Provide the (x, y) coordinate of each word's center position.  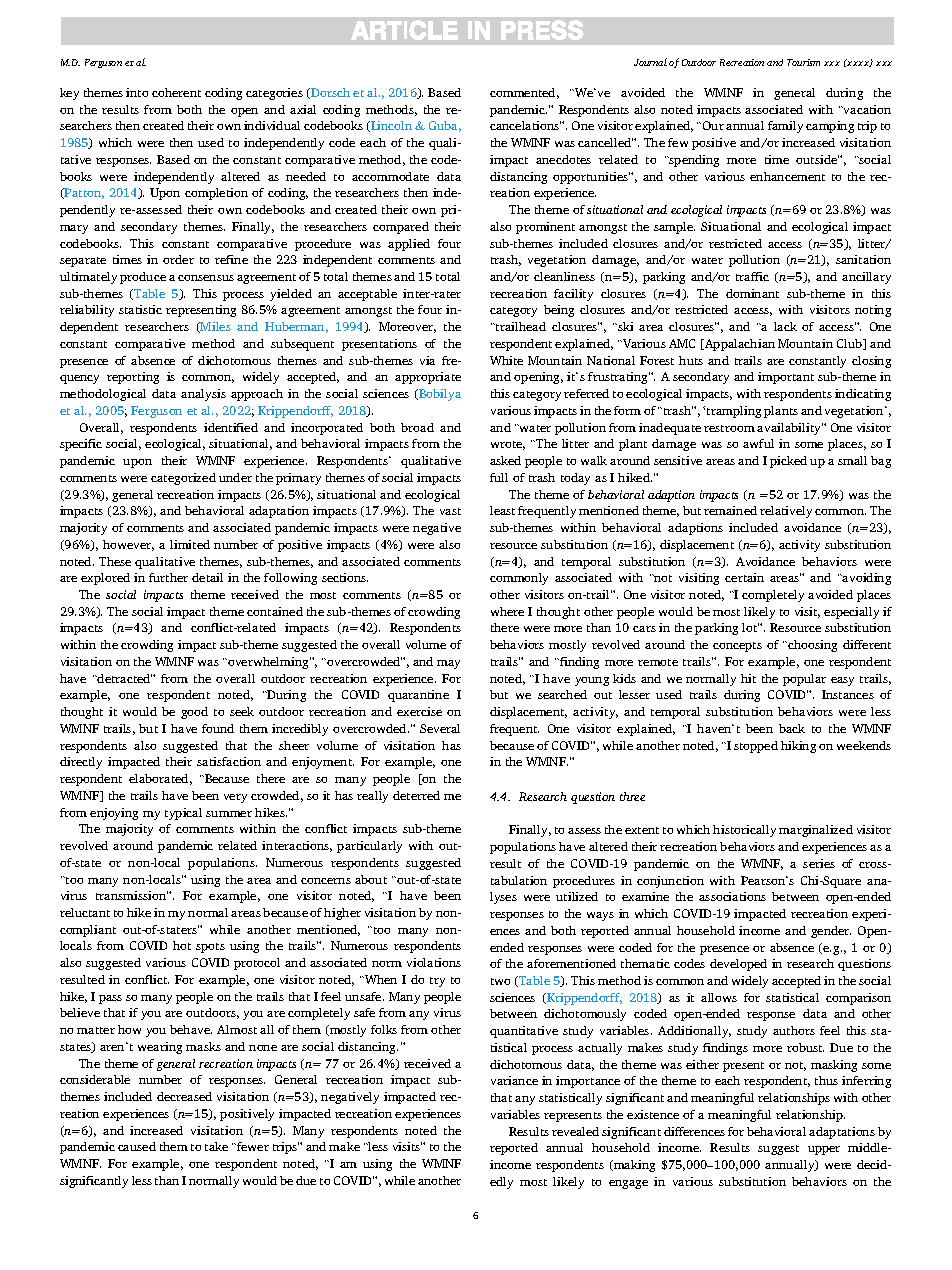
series (819, 863)
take (216, 1146)
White (506, 360)
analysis (203, 395)
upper (824, 1150)
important (786, 378)
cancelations (525, 125)
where (507, 611)
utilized (577, 896)
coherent (176, 92)
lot (750, 627)
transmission (132, 895)
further (168, 577)
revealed (575, 1131)
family (785, 127)
